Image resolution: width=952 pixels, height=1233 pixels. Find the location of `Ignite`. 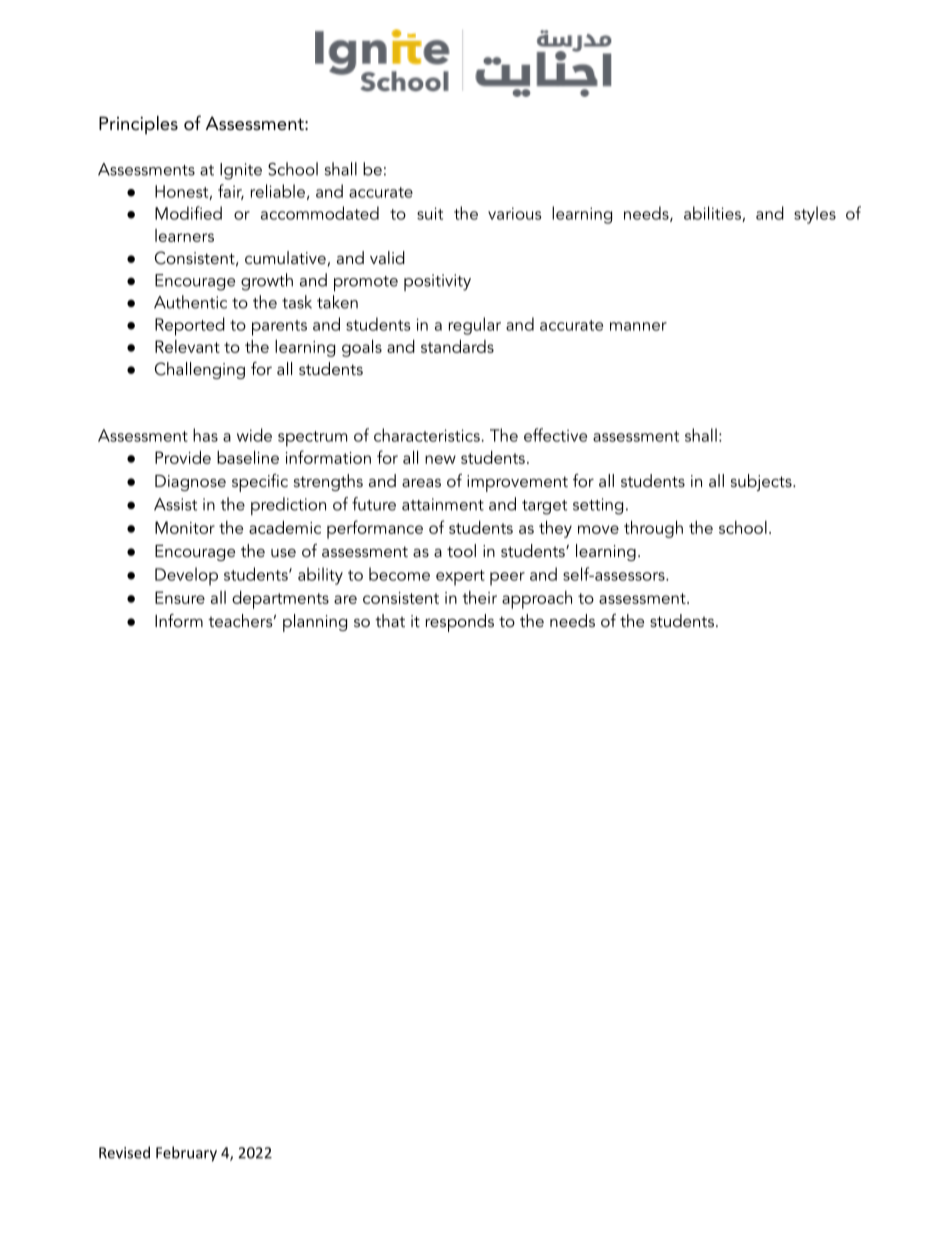

Ignite is located at coordinates (241, 171).
